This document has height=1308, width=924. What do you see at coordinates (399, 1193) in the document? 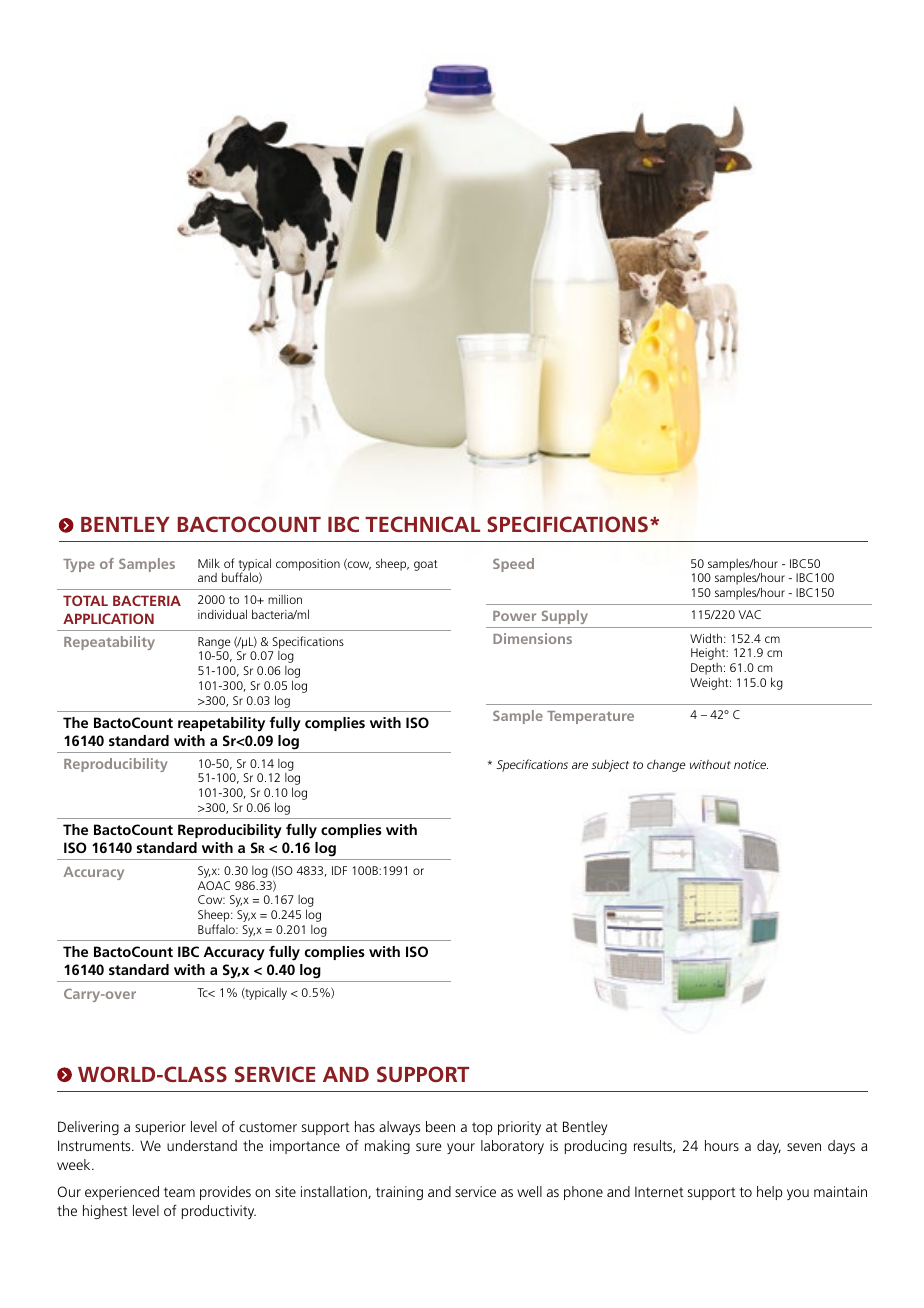
I see `training` at bounding box center [399, 1193].
